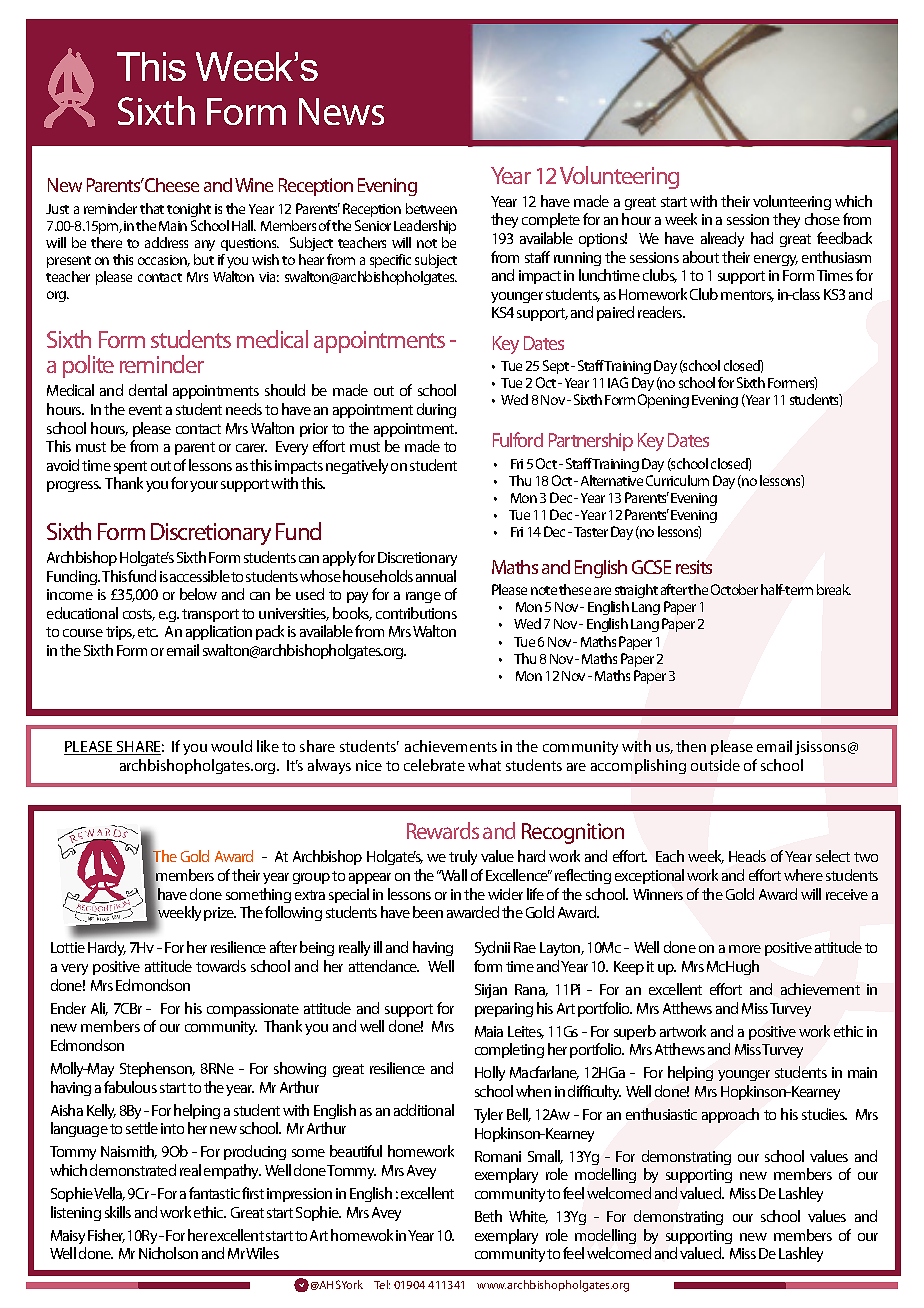  I want to click on then, so click(691, 746).
